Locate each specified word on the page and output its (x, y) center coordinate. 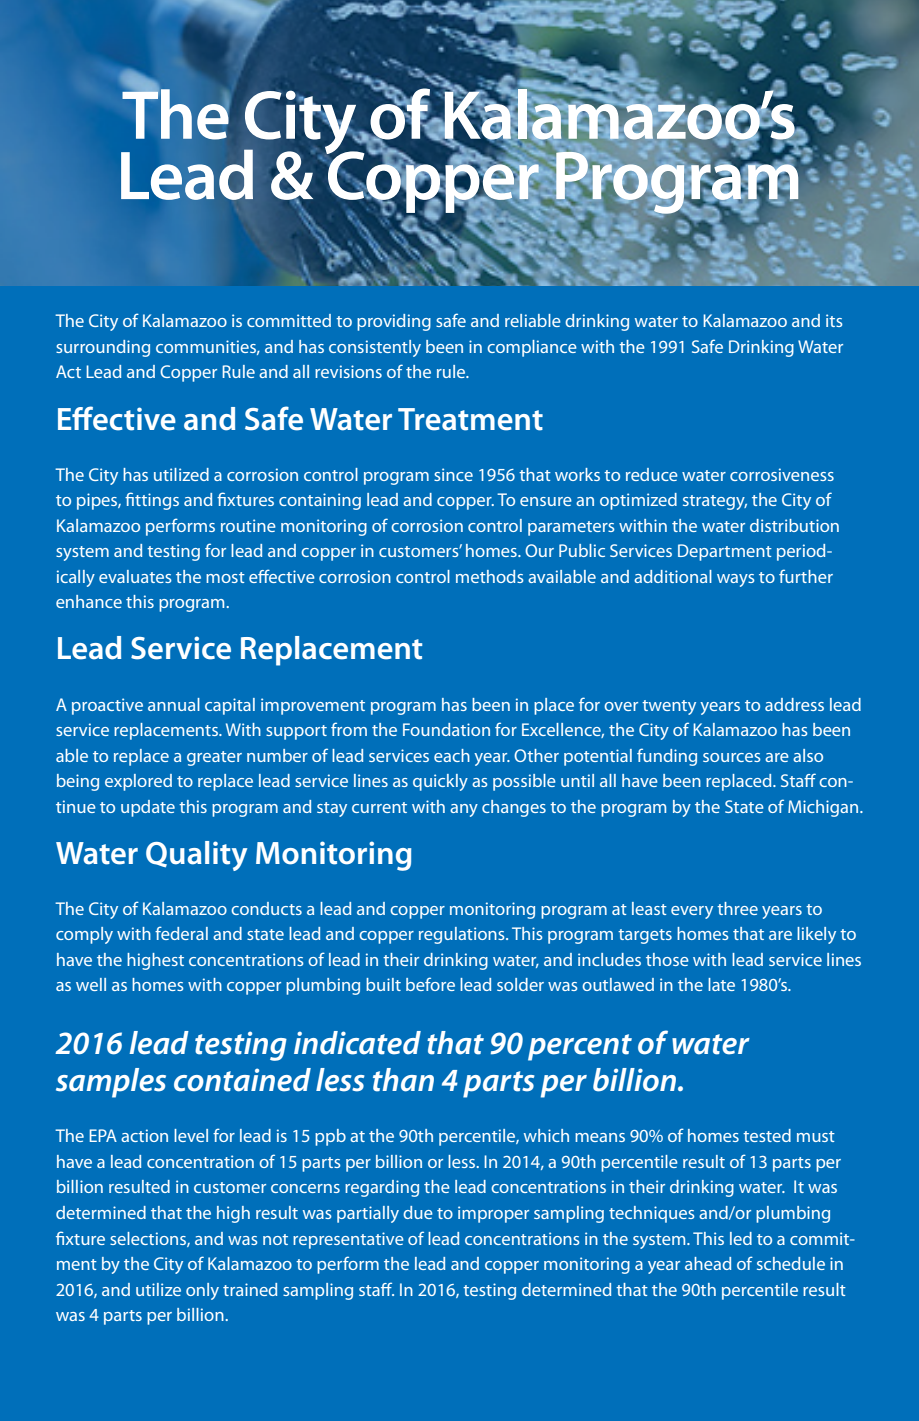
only (202, 1291)
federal (181, 933)
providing (394, 322)
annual (174, 704)
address (794, 704)
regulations (463, 935)
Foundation (446, 729)
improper (493, 1214)
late (721, 984)
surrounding (103, 348)
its (834, 320)
